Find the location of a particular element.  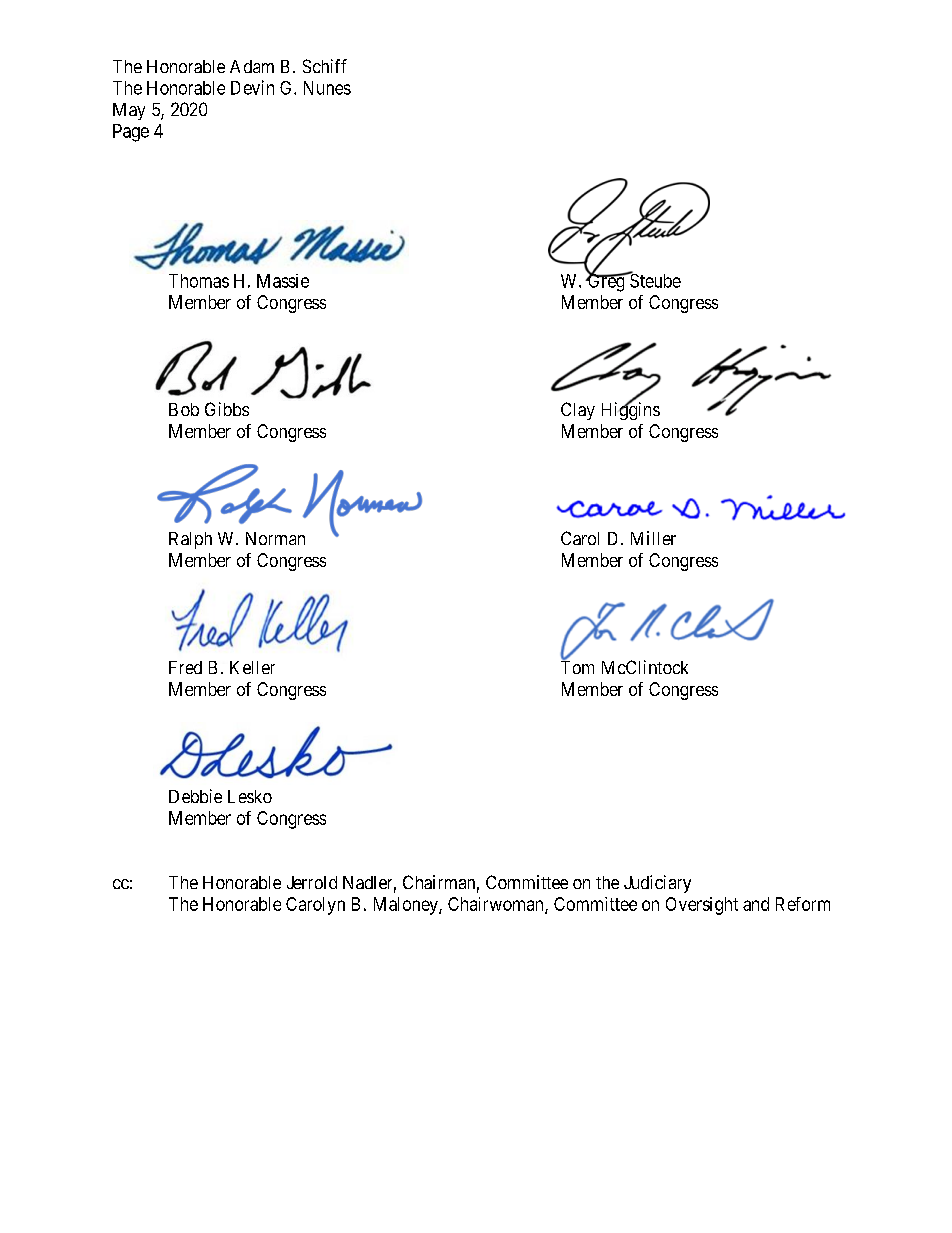

Oversight is located at coordinates (702, 906).
